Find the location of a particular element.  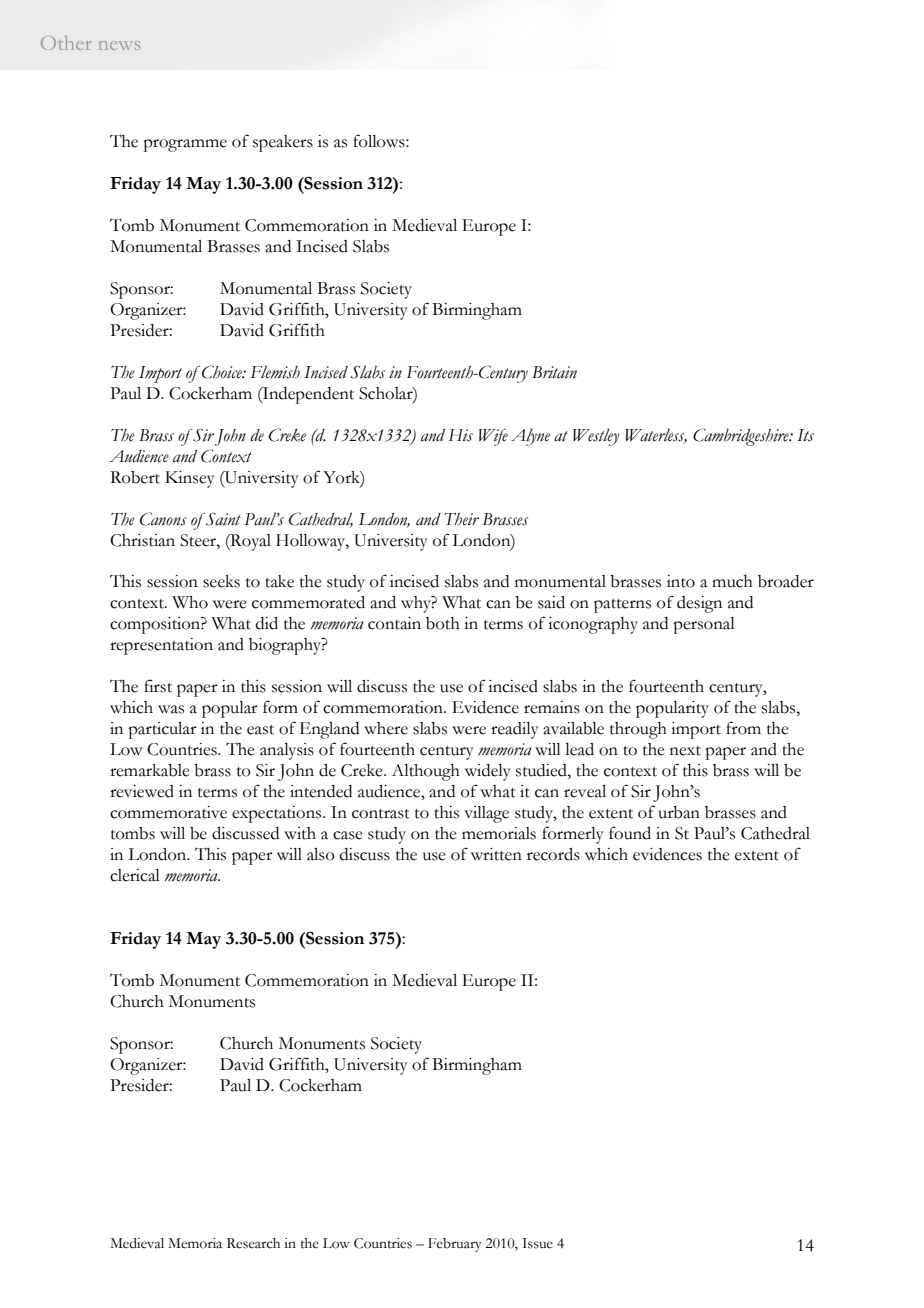

Britain is located at coordinates (554, 372).
